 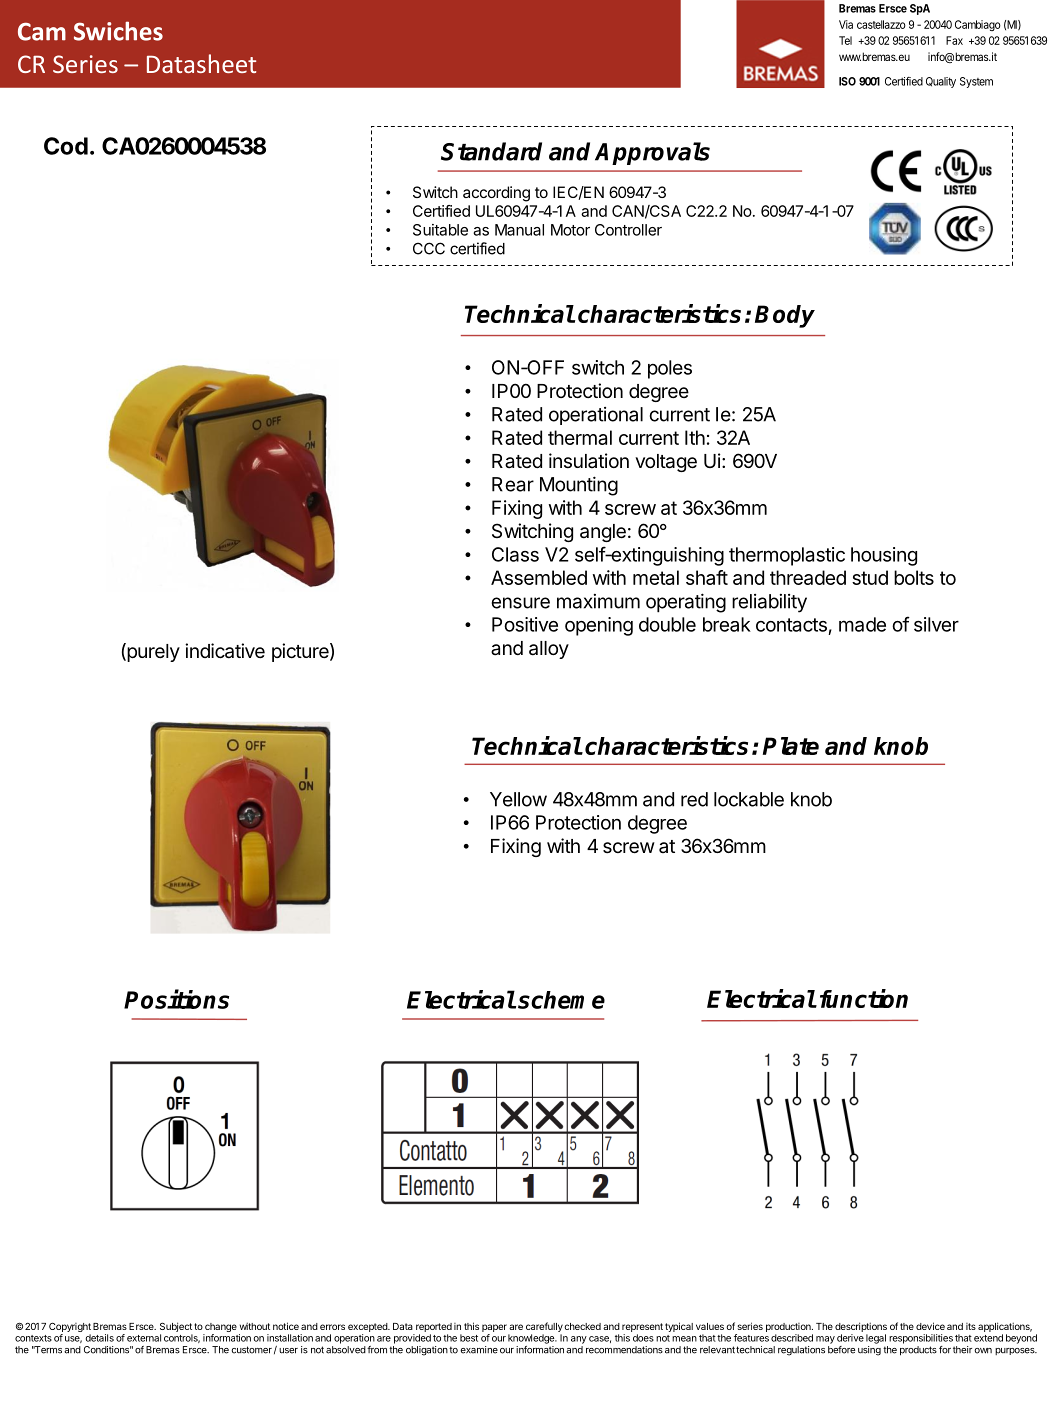 I want to click on Cod, so click(x=66, y=146).
